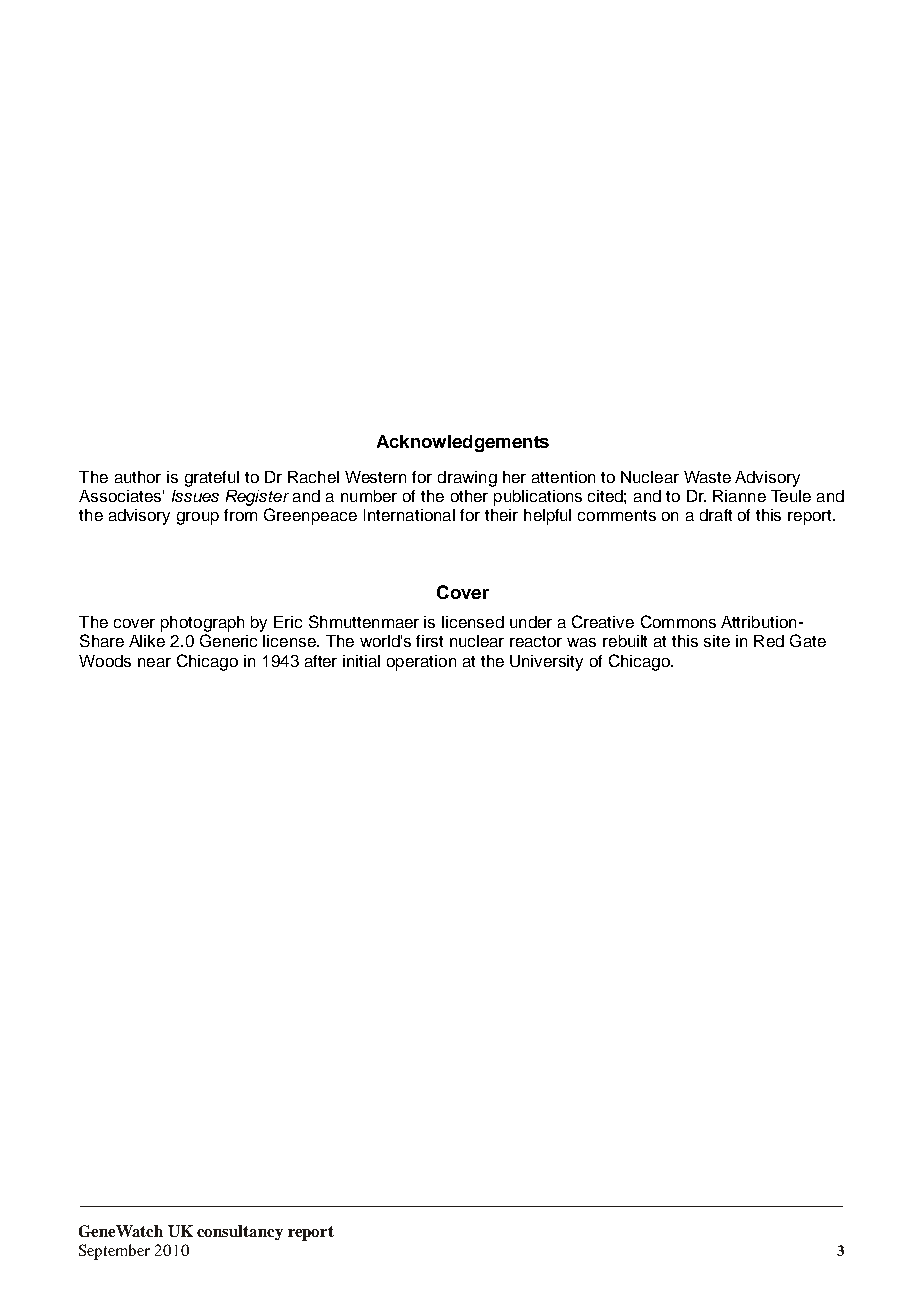 This page has height=1307, width=924. What do you see at coordinates (717, 641) in the page?
I see `site` at bounding box center [717, 641].
